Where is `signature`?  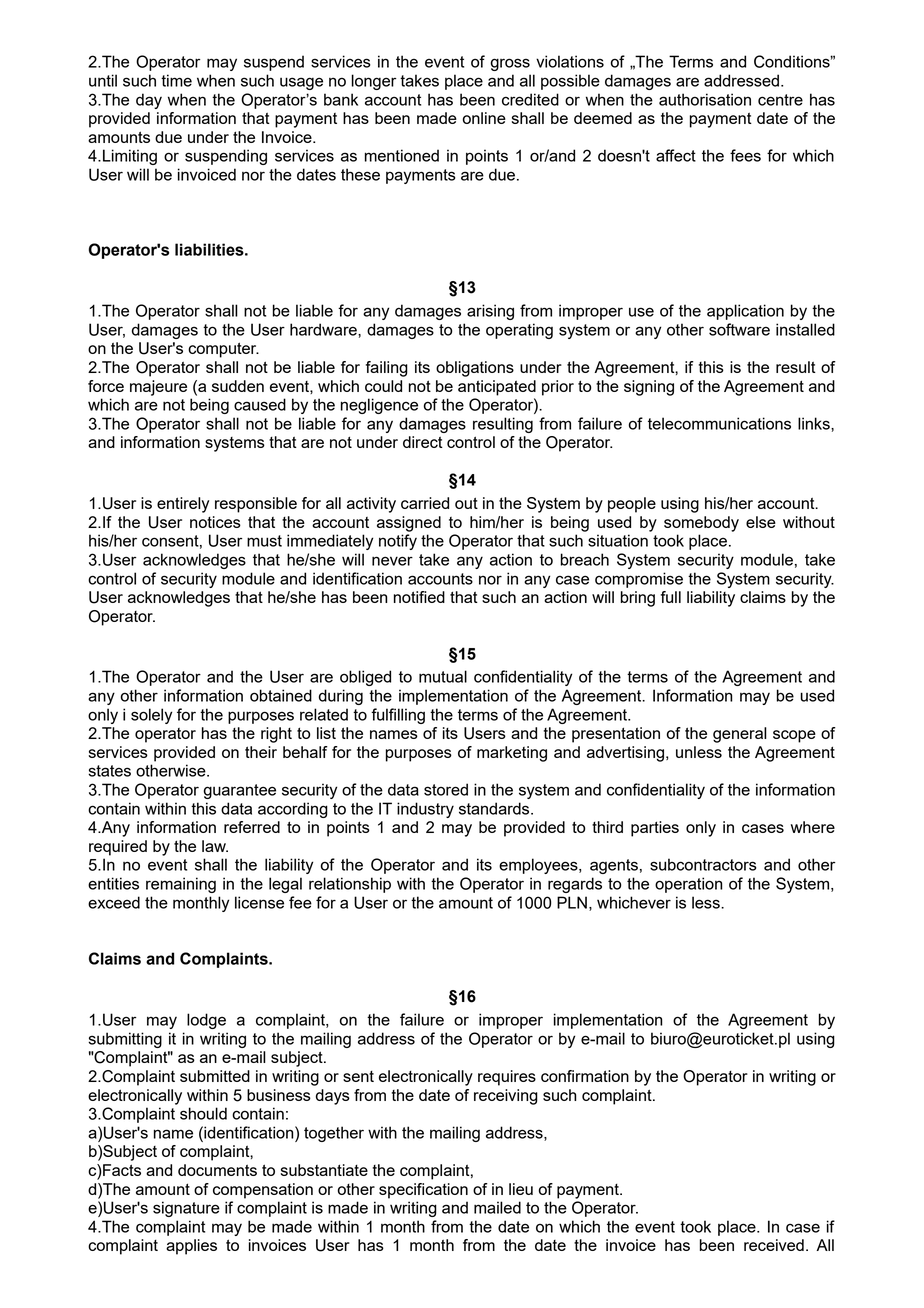
signature is located at coordinates (186, 1209).
